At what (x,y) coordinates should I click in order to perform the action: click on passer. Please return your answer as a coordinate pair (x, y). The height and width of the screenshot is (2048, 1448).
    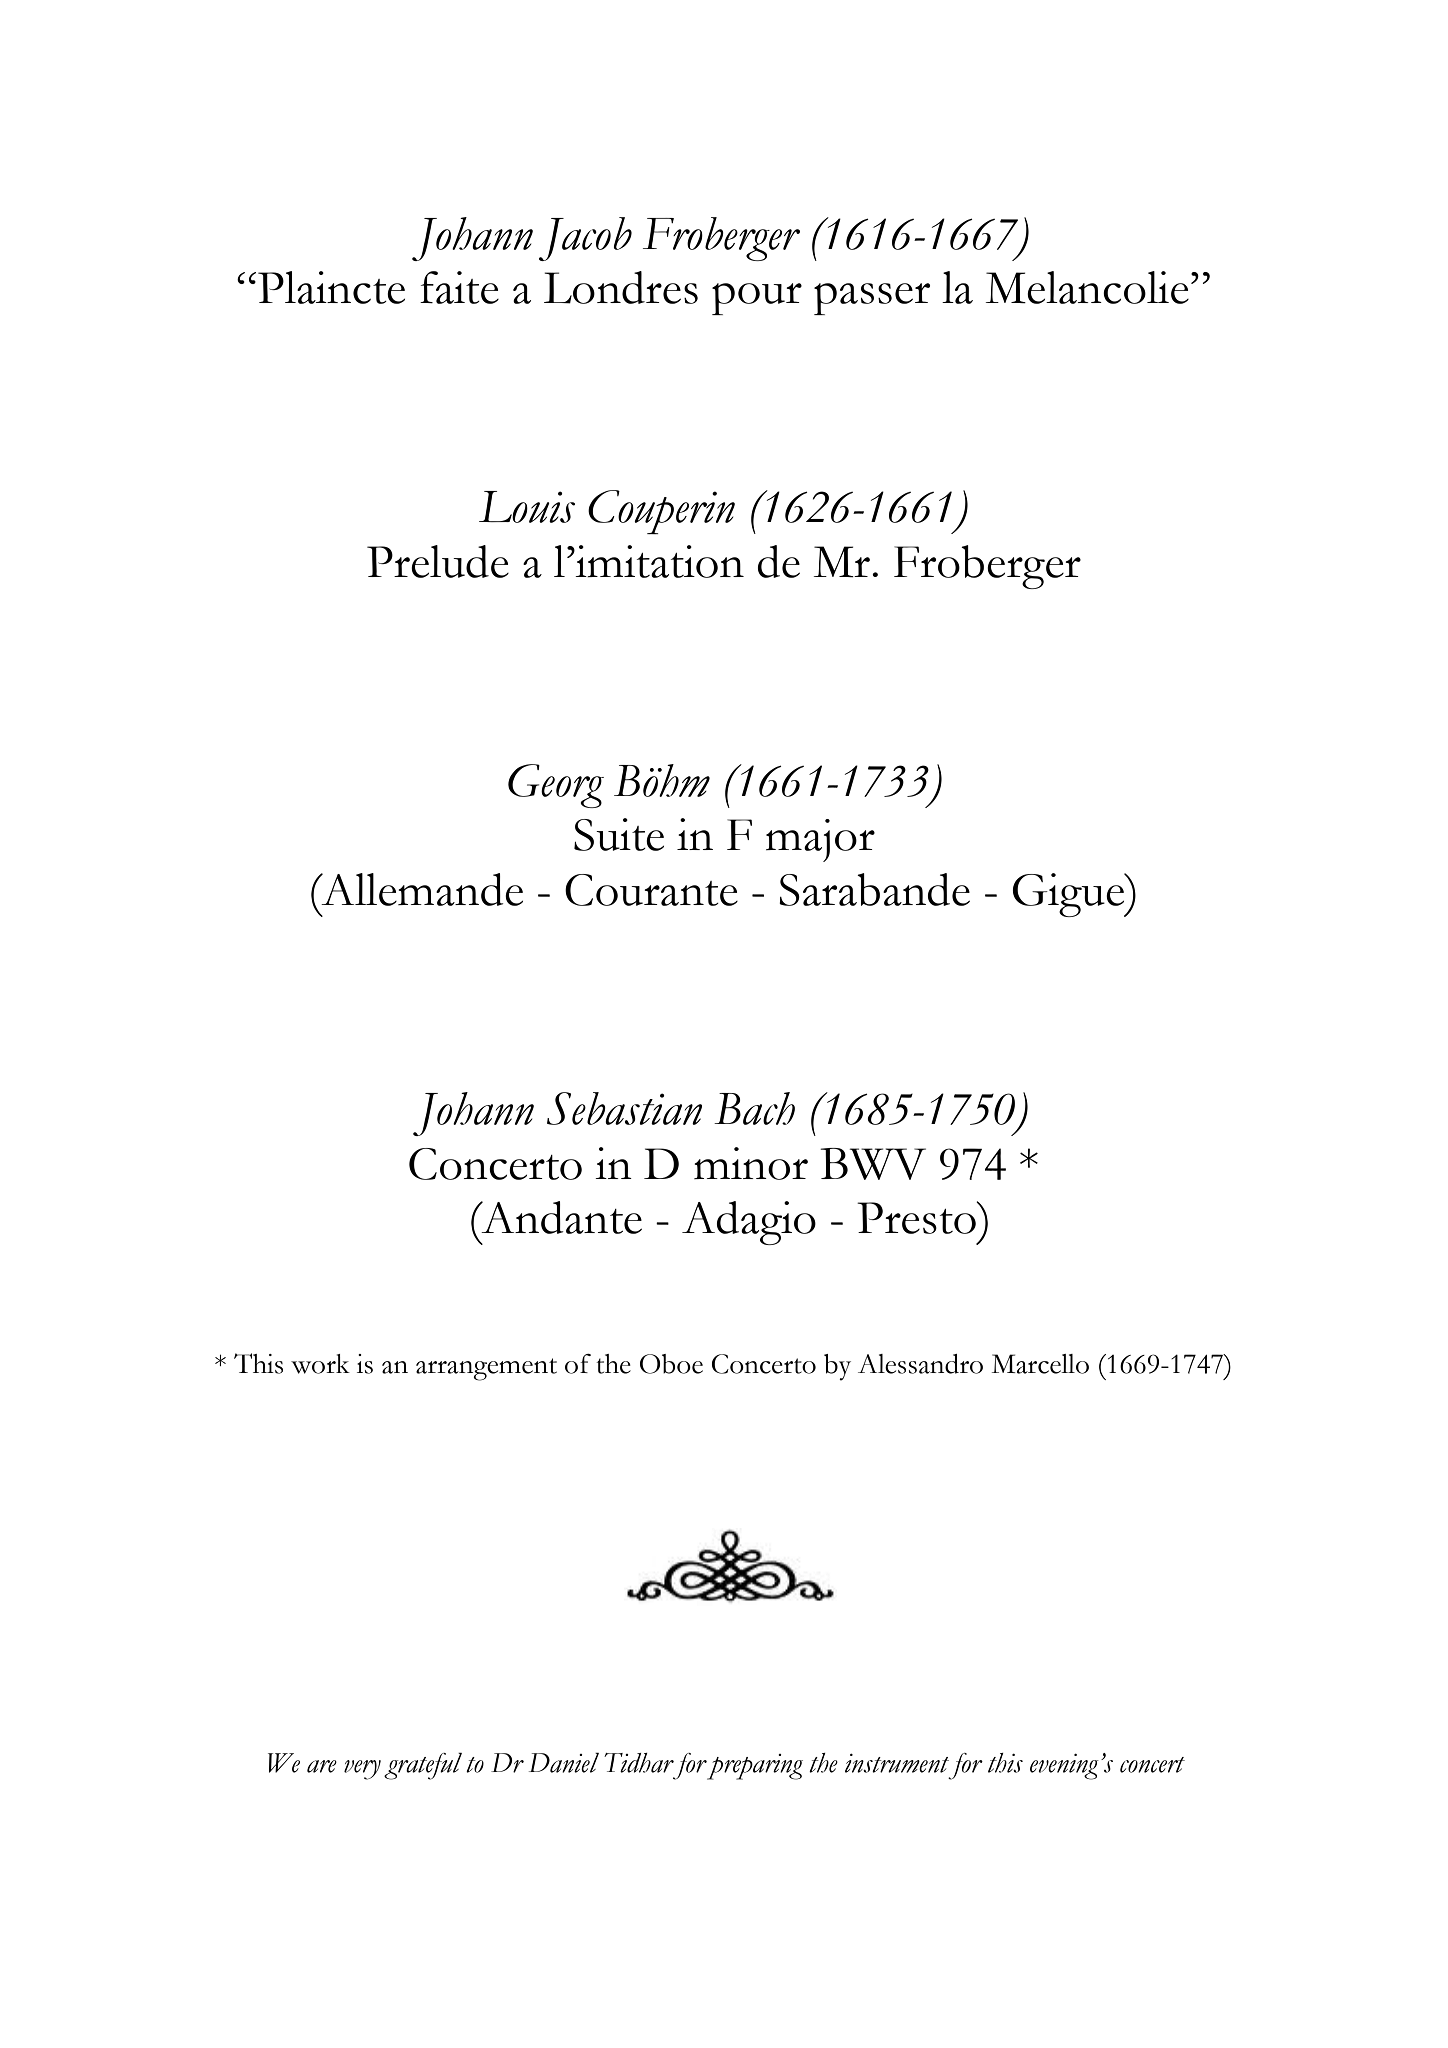
    Looking at the image, I should click on (872, 299).
